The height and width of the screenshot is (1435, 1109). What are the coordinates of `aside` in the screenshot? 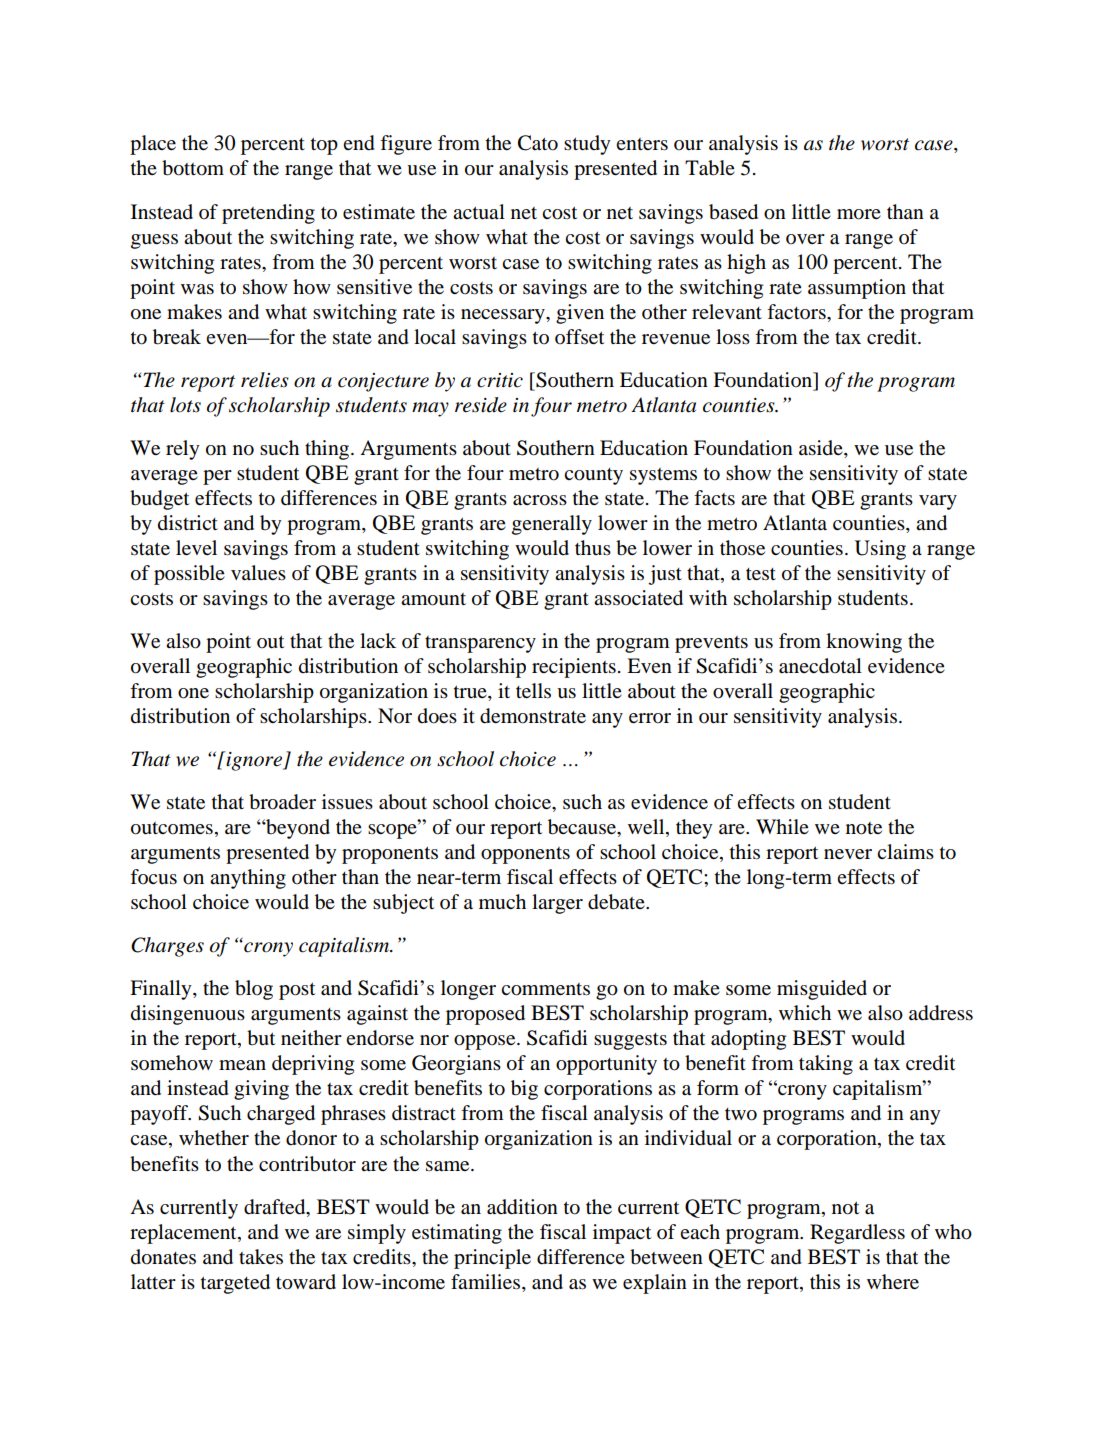 It's located at (822, 449).
